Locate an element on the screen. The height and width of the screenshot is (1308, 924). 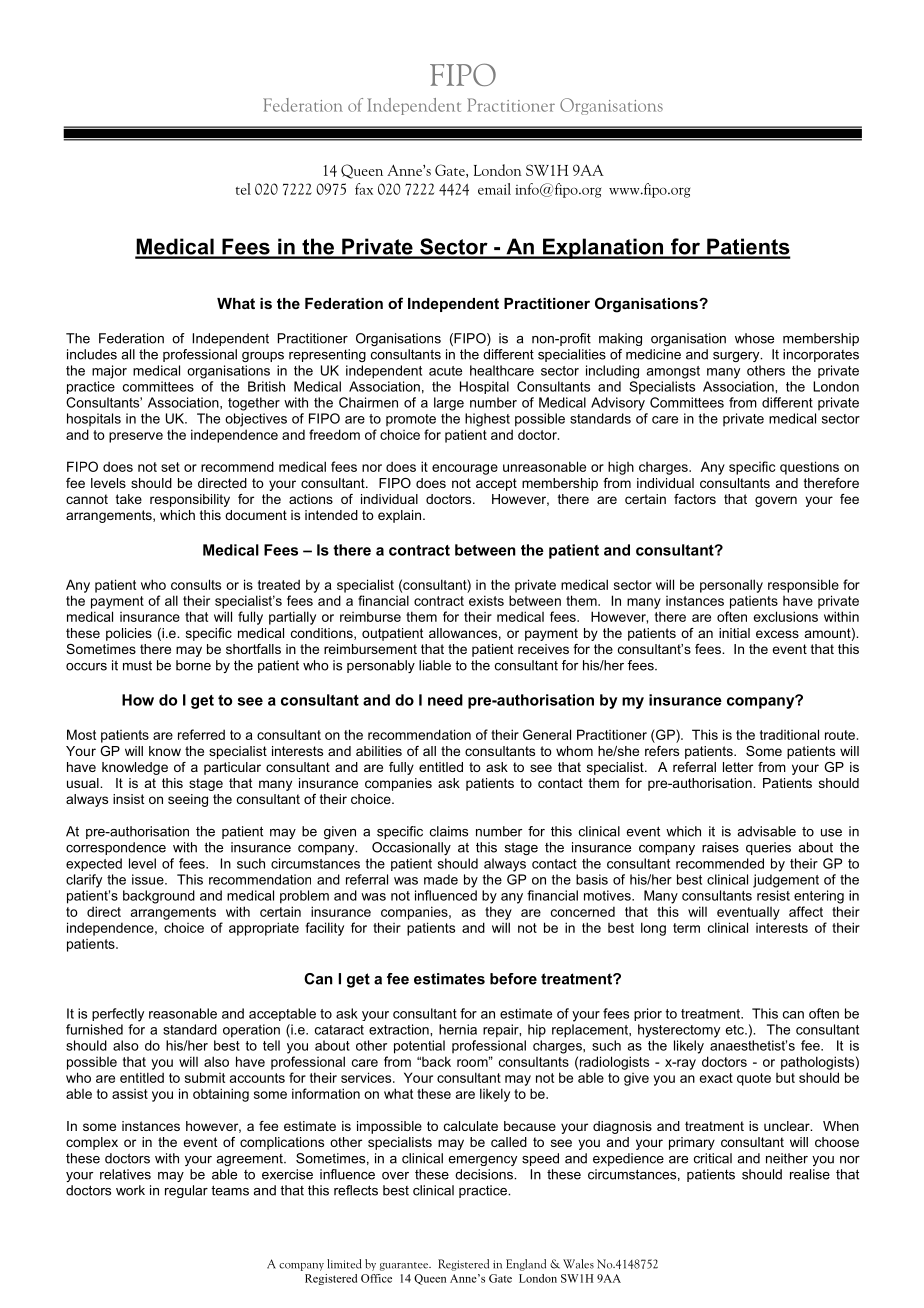
Explanation is located at coordinates (603, 248).
